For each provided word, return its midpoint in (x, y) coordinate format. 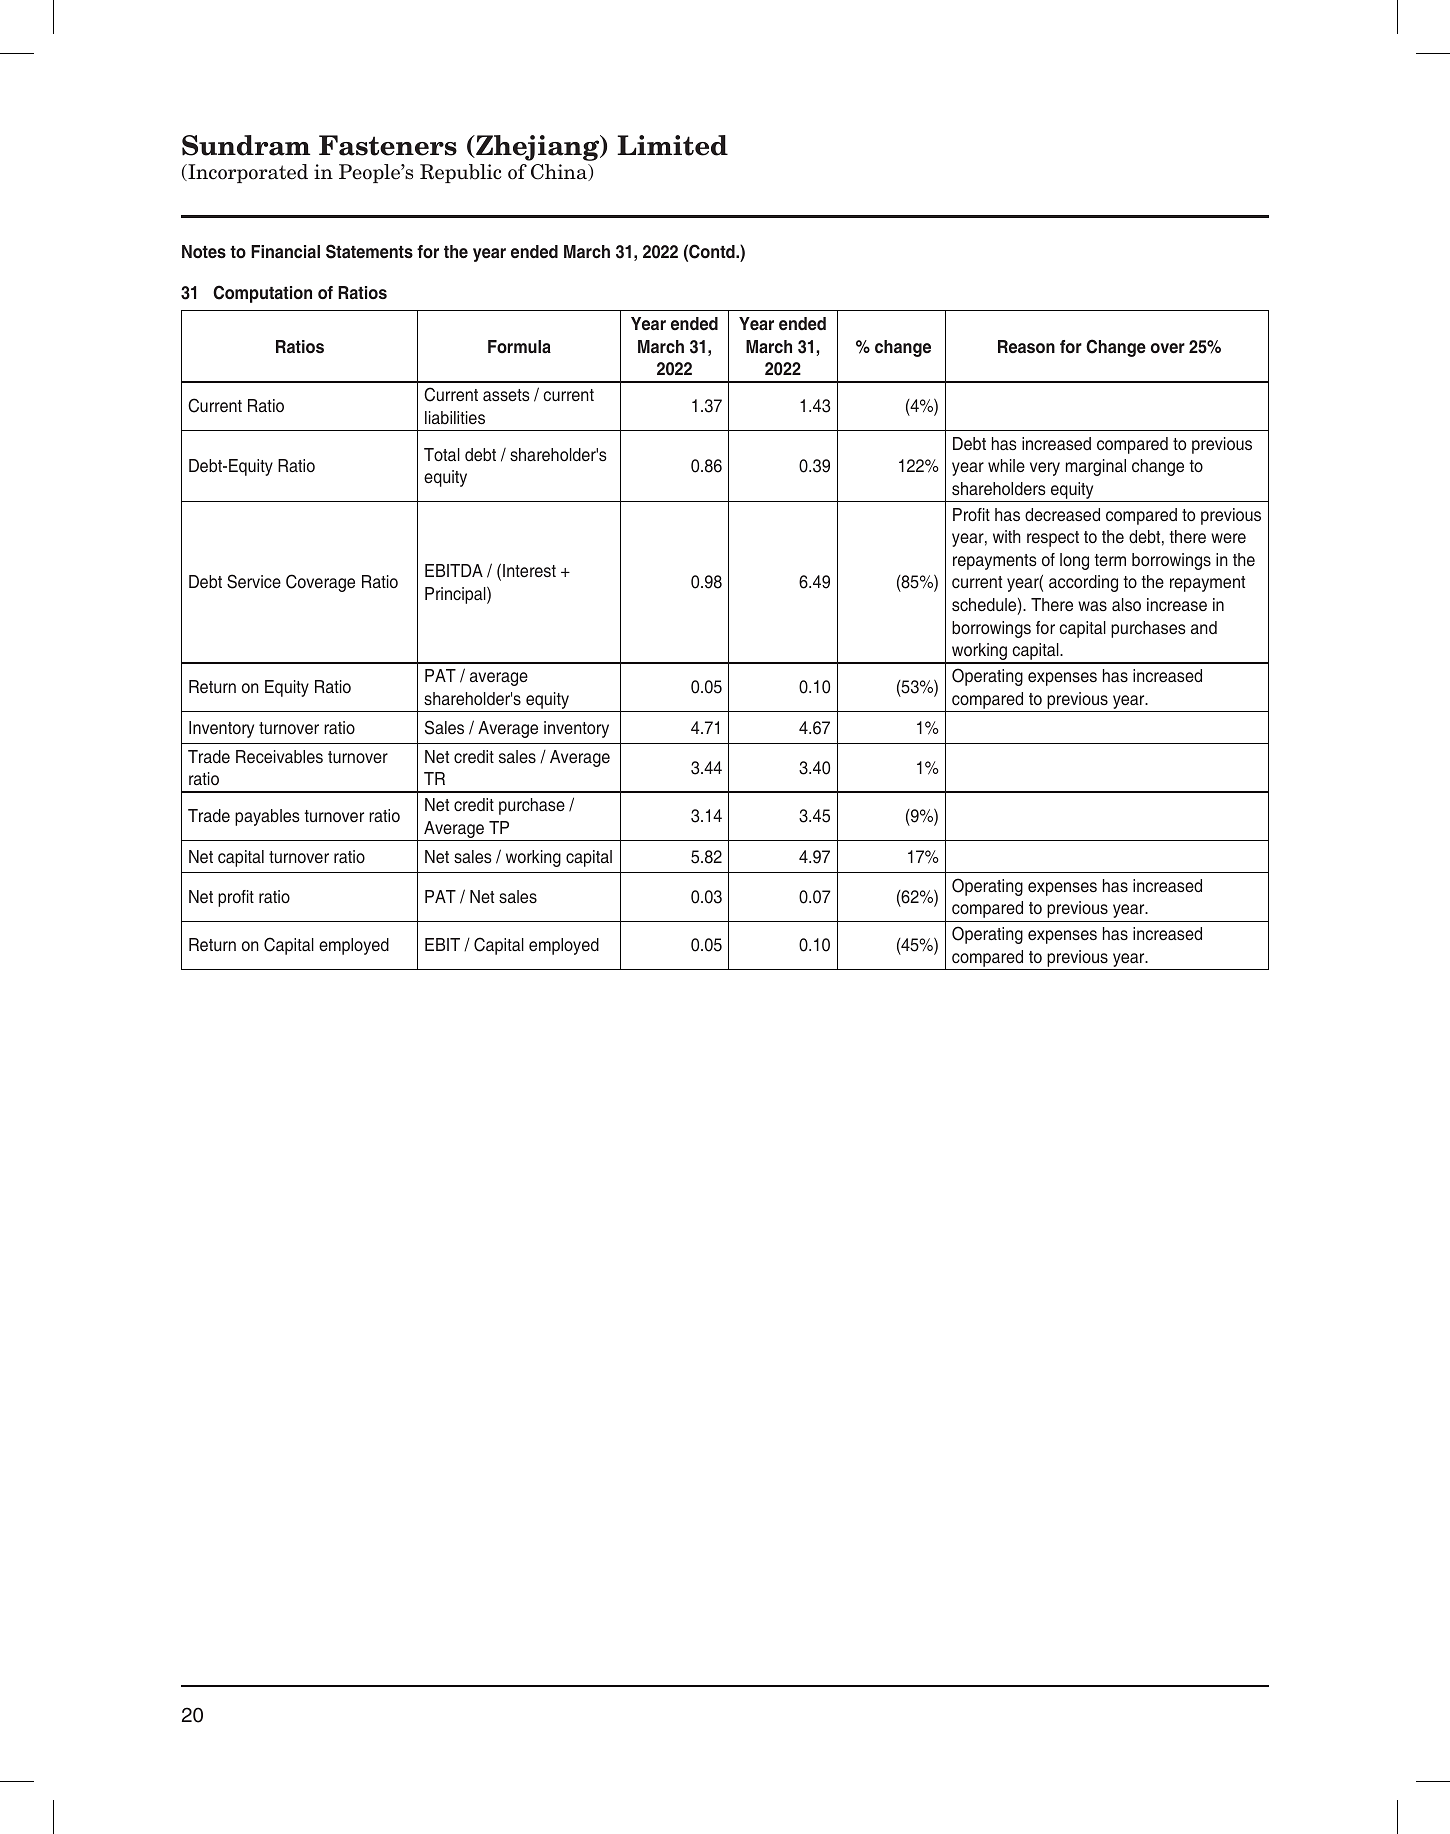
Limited (672, 145)
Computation (262, 294)
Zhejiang (538, 148)
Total (442, 455)
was (1092, 606)
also (1126, 604)
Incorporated (247, 173)
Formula (519, 346)
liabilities (455, 418)
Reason (1026, 347)
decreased (1062, 515)
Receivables (279, 757)
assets (506, 395)
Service (254, 581)
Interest (529, 571)
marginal (1096, 467)
